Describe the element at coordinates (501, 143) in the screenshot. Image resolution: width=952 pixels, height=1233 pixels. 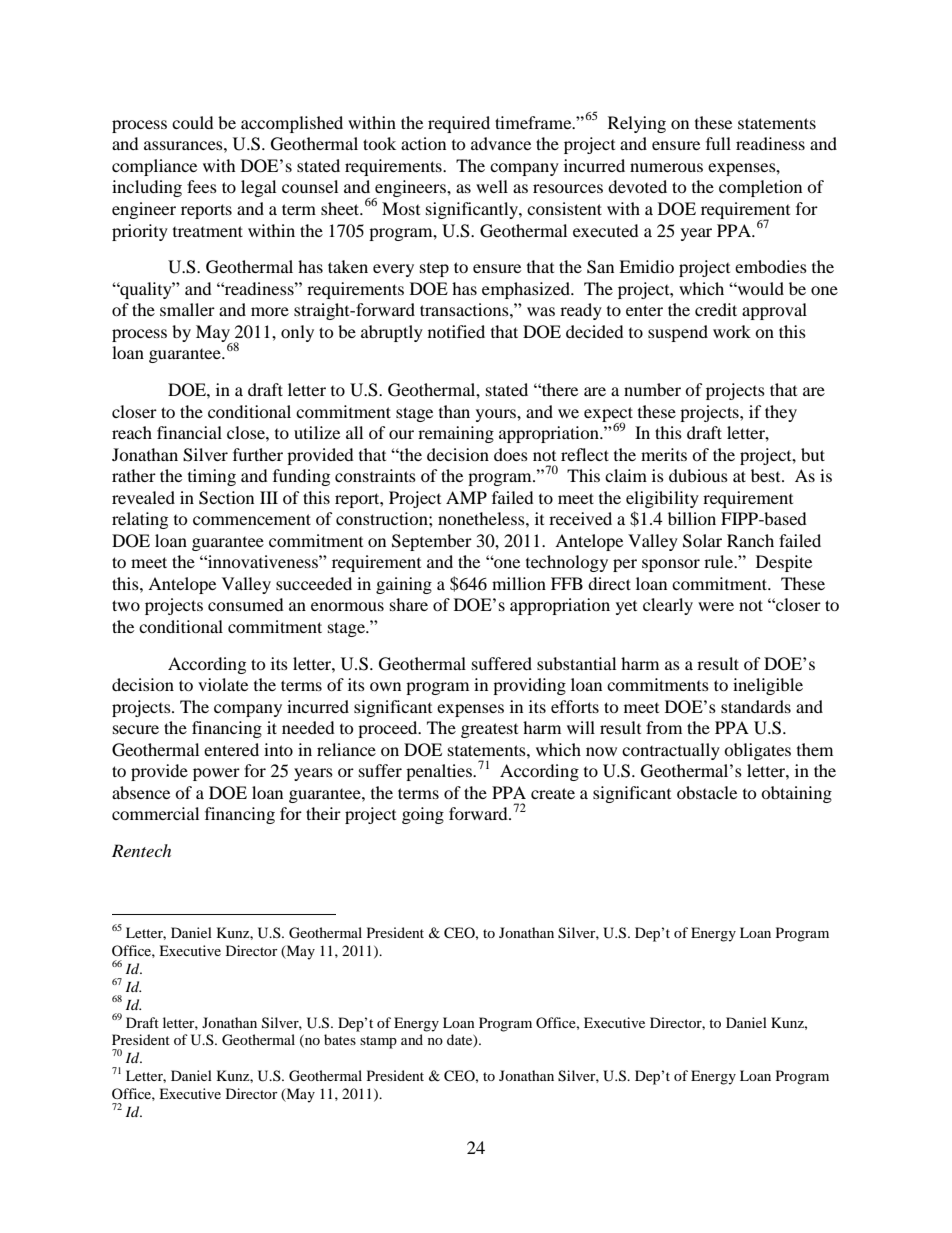
I see `advance` at that location.
